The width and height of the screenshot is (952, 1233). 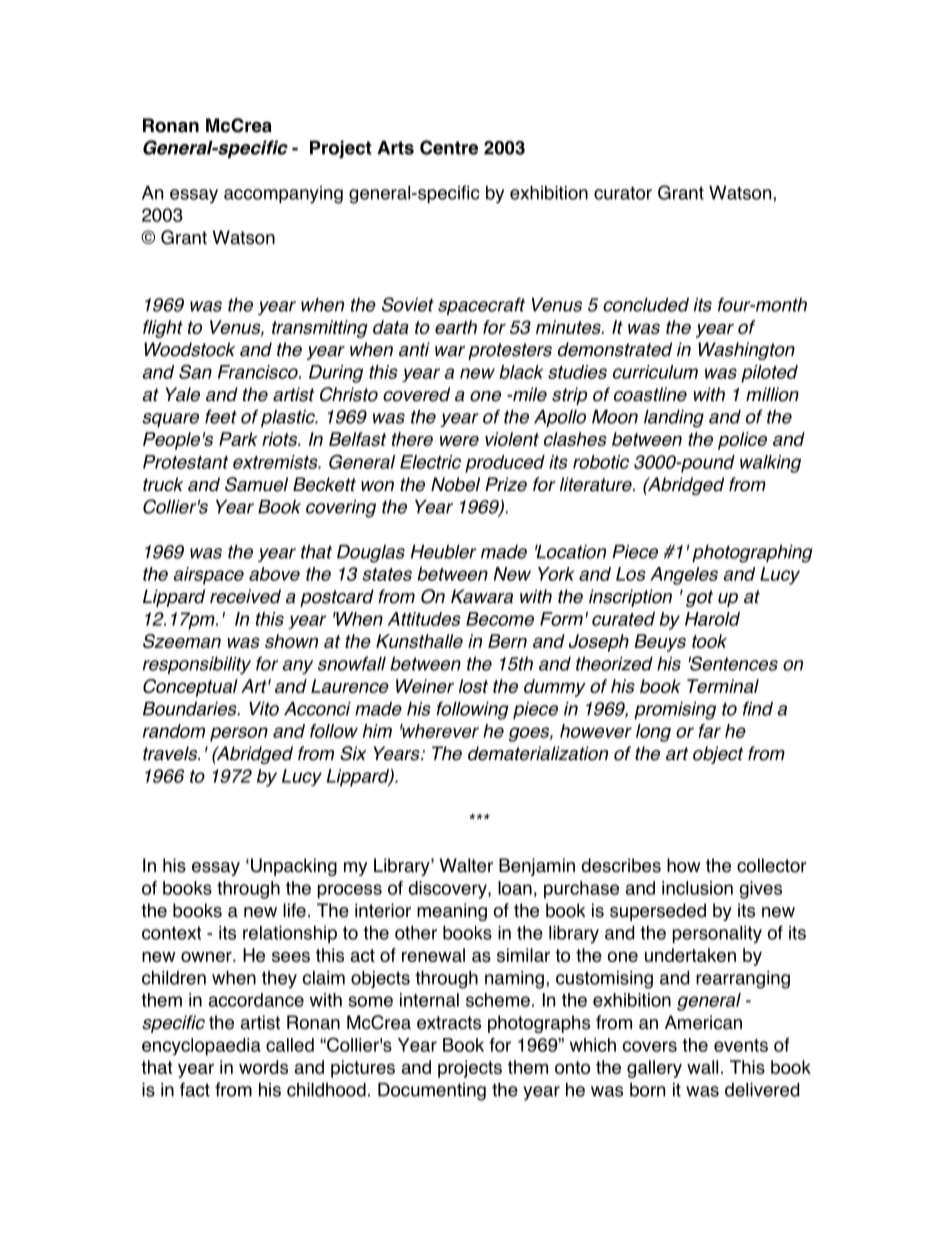 What do you see at coordinates (432, 1092) in the screenshot?
I see `Documenting` at bounding box center [432, 1092].
